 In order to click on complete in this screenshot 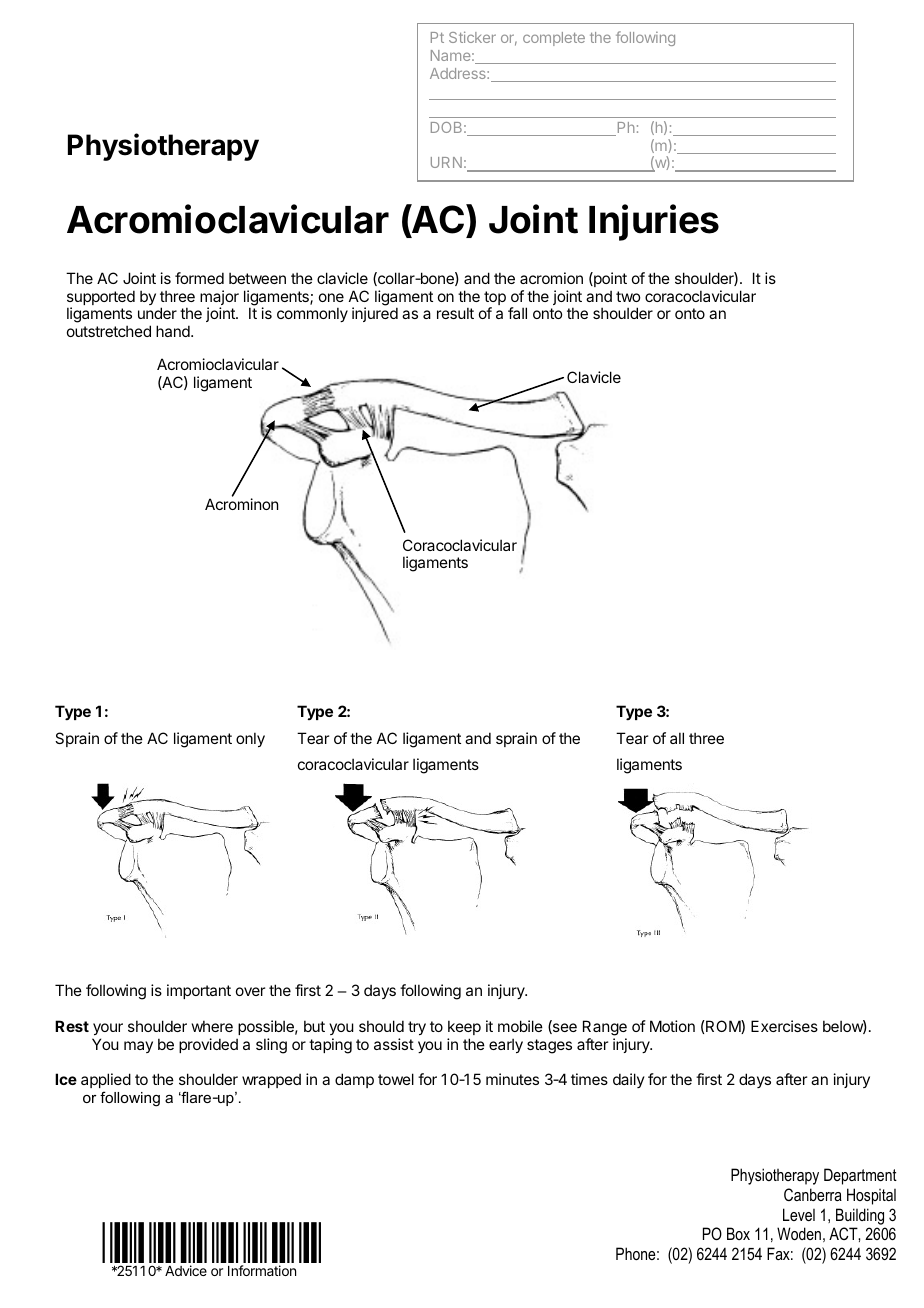, I will do `click(554, 39)`.
